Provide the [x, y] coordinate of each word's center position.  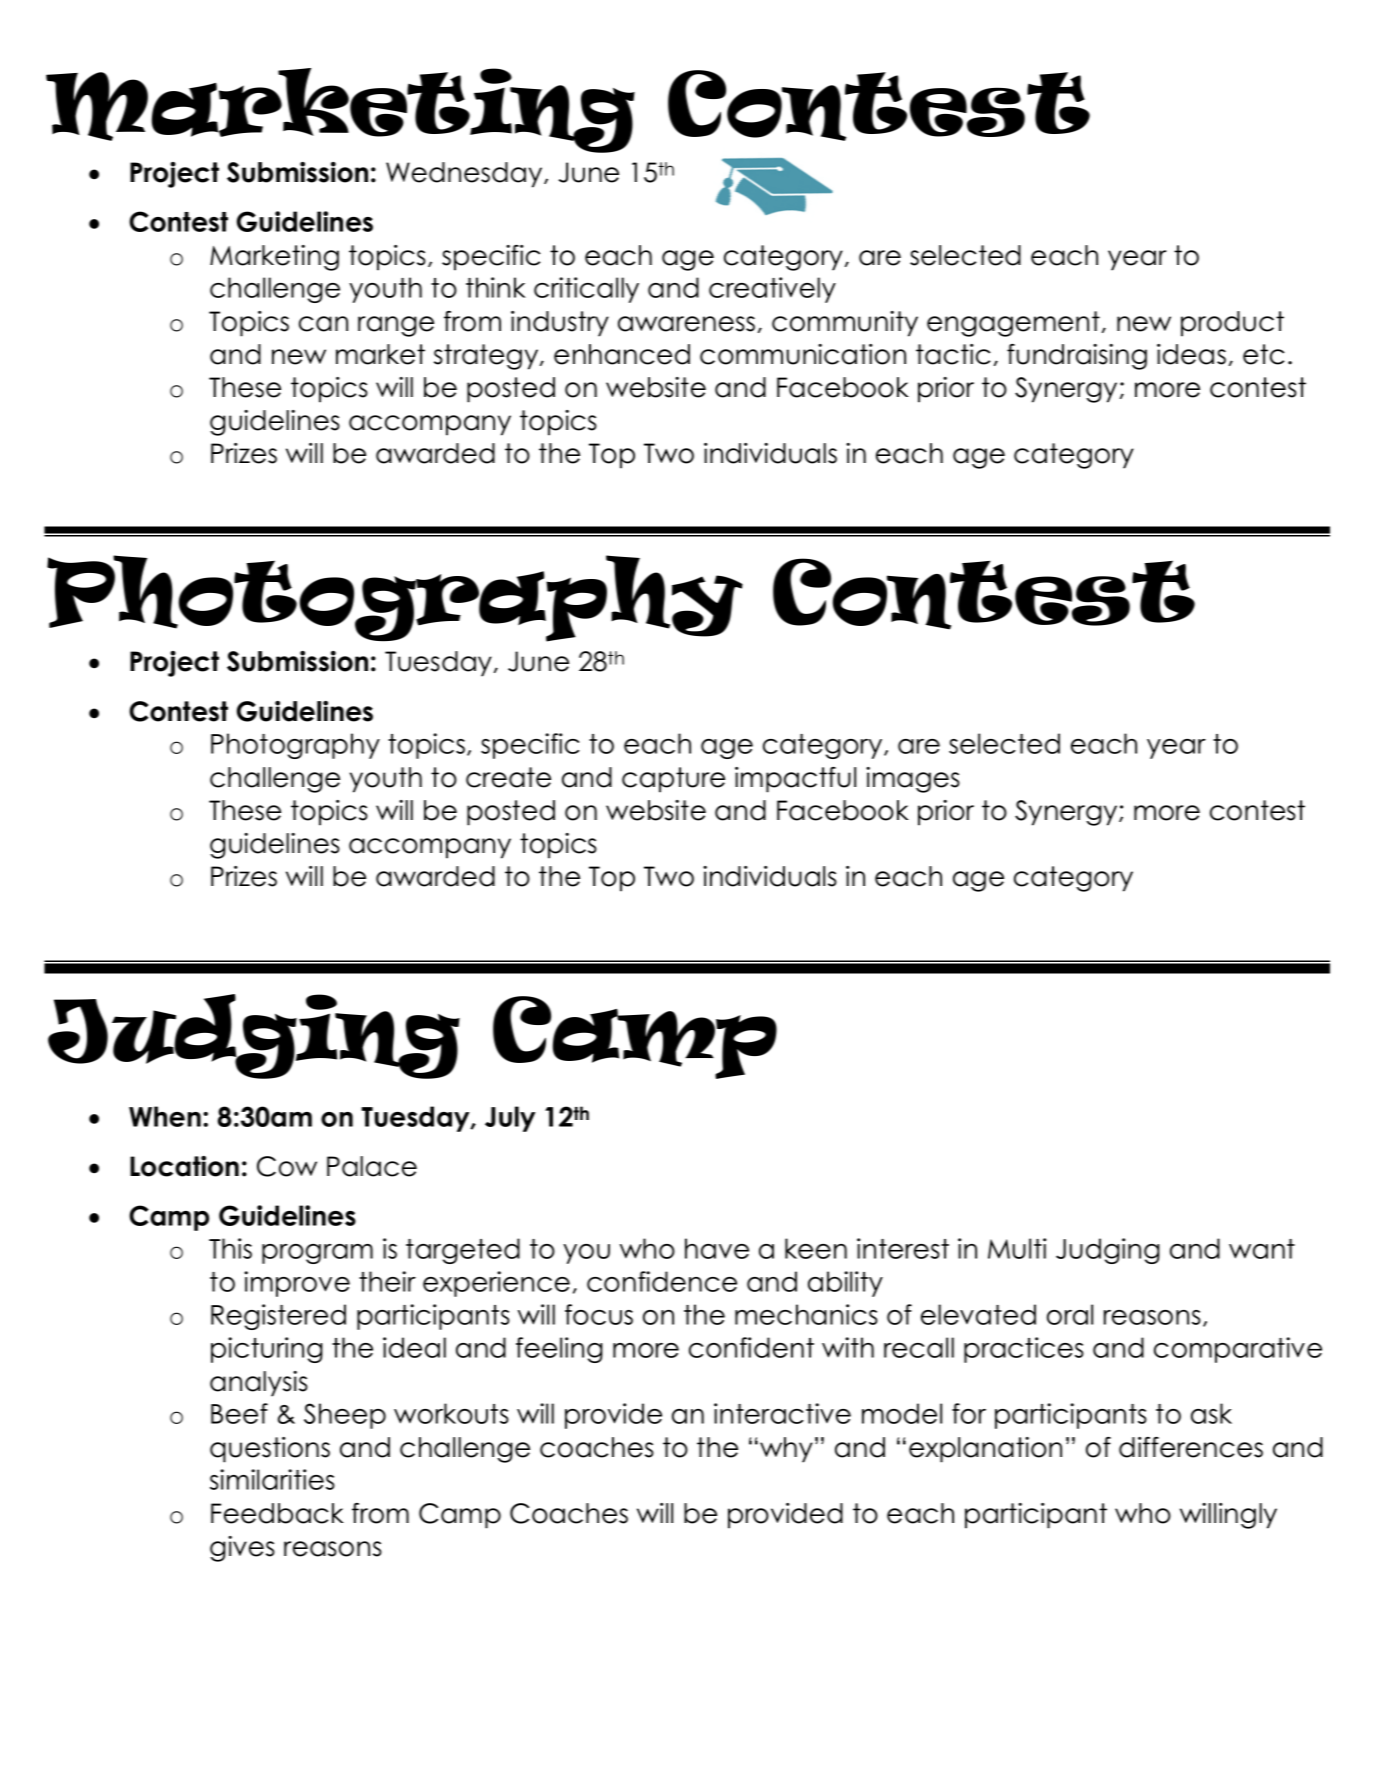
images [913, 780]
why [786, 1450]
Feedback [277, 1513]
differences [1191, 1447]
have [717, 1248]
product [1232, 324]
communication [803, 354]
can [323, 324]
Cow [287, 1166]
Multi [1017, 1248]
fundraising [1077, 357]
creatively [772, 290]
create [508, 777]
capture [673, 780]
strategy [487, 357]
